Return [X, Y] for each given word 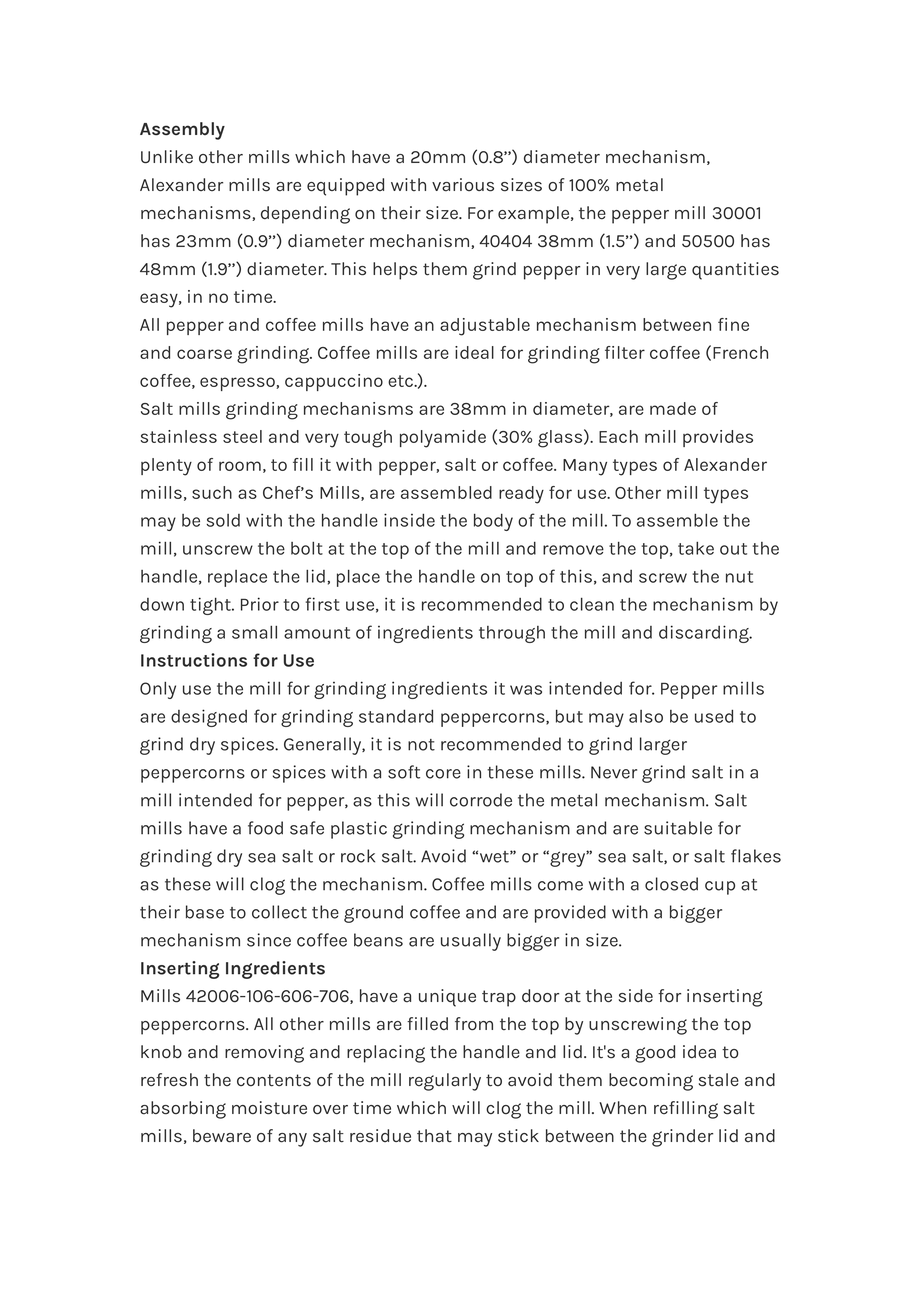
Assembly [182, 131]
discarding [705, 634]
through [512, 634]
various [463, 185]
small [254, 632]
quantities [735, 271]
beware [222, 1136]
